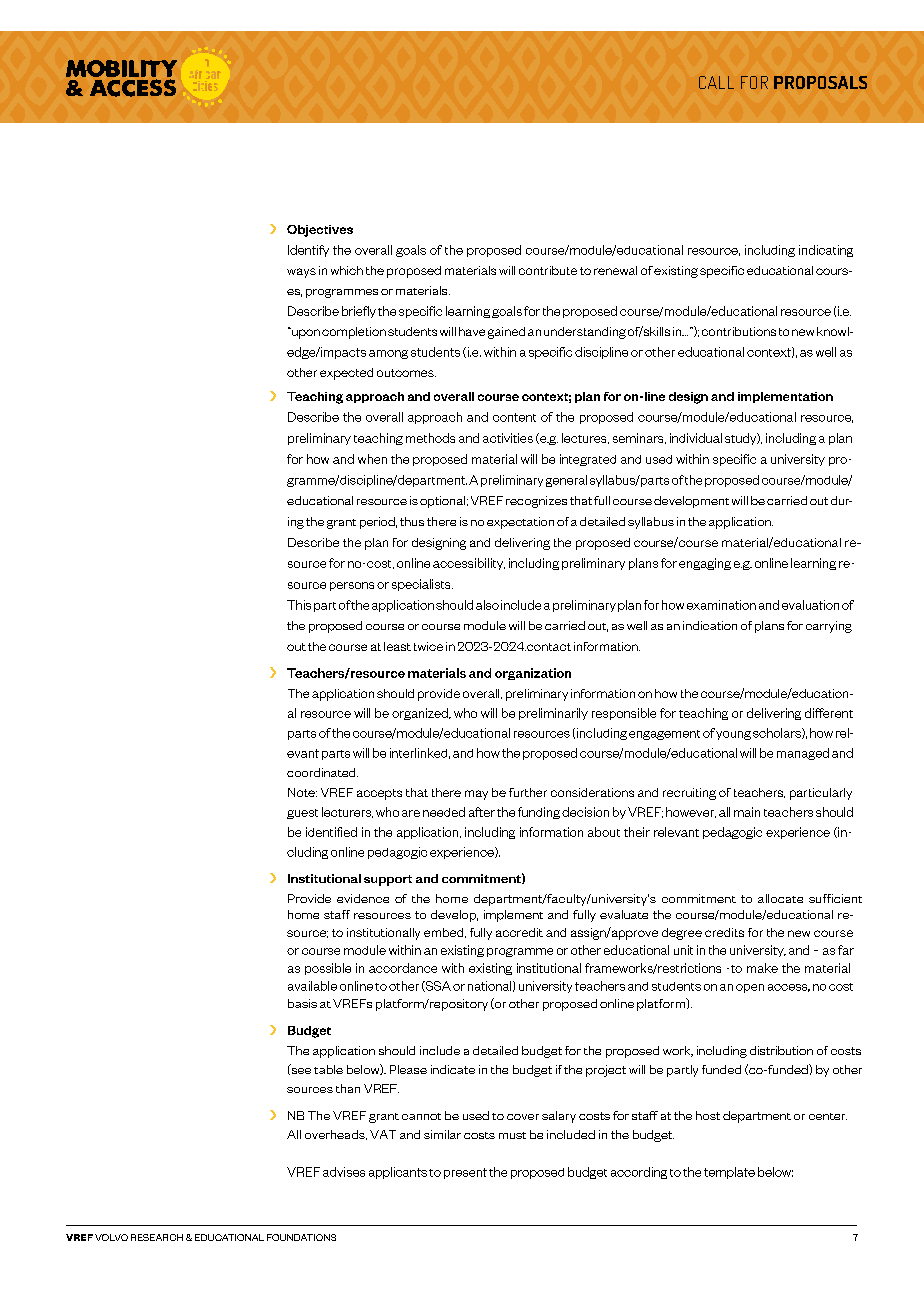  Describe the element at coordinates (157, 1237) in the image. I see `RESEARCH` at that location.
